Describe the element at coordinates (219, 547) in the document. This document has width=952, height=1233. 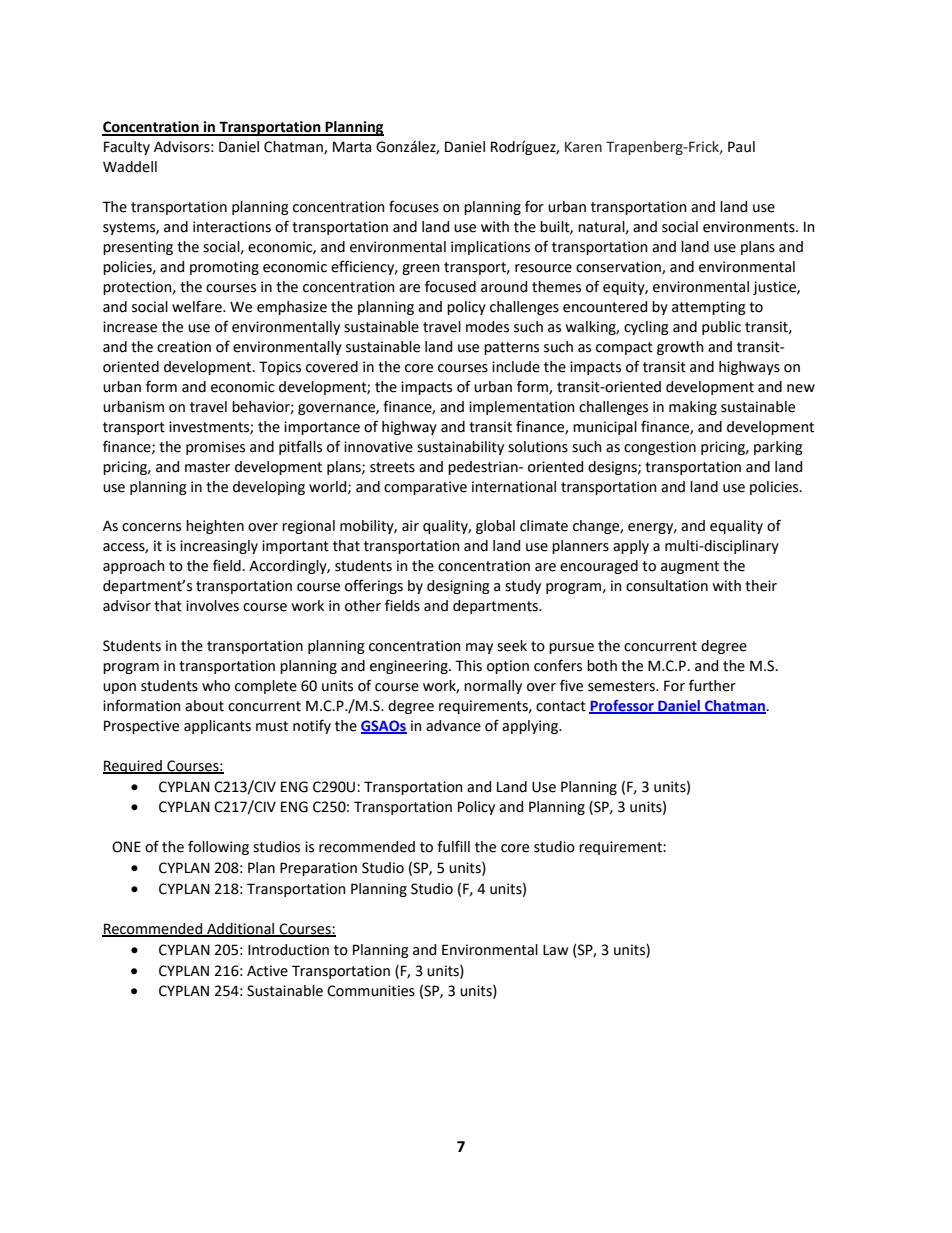
I see `increasingly` at that location.
